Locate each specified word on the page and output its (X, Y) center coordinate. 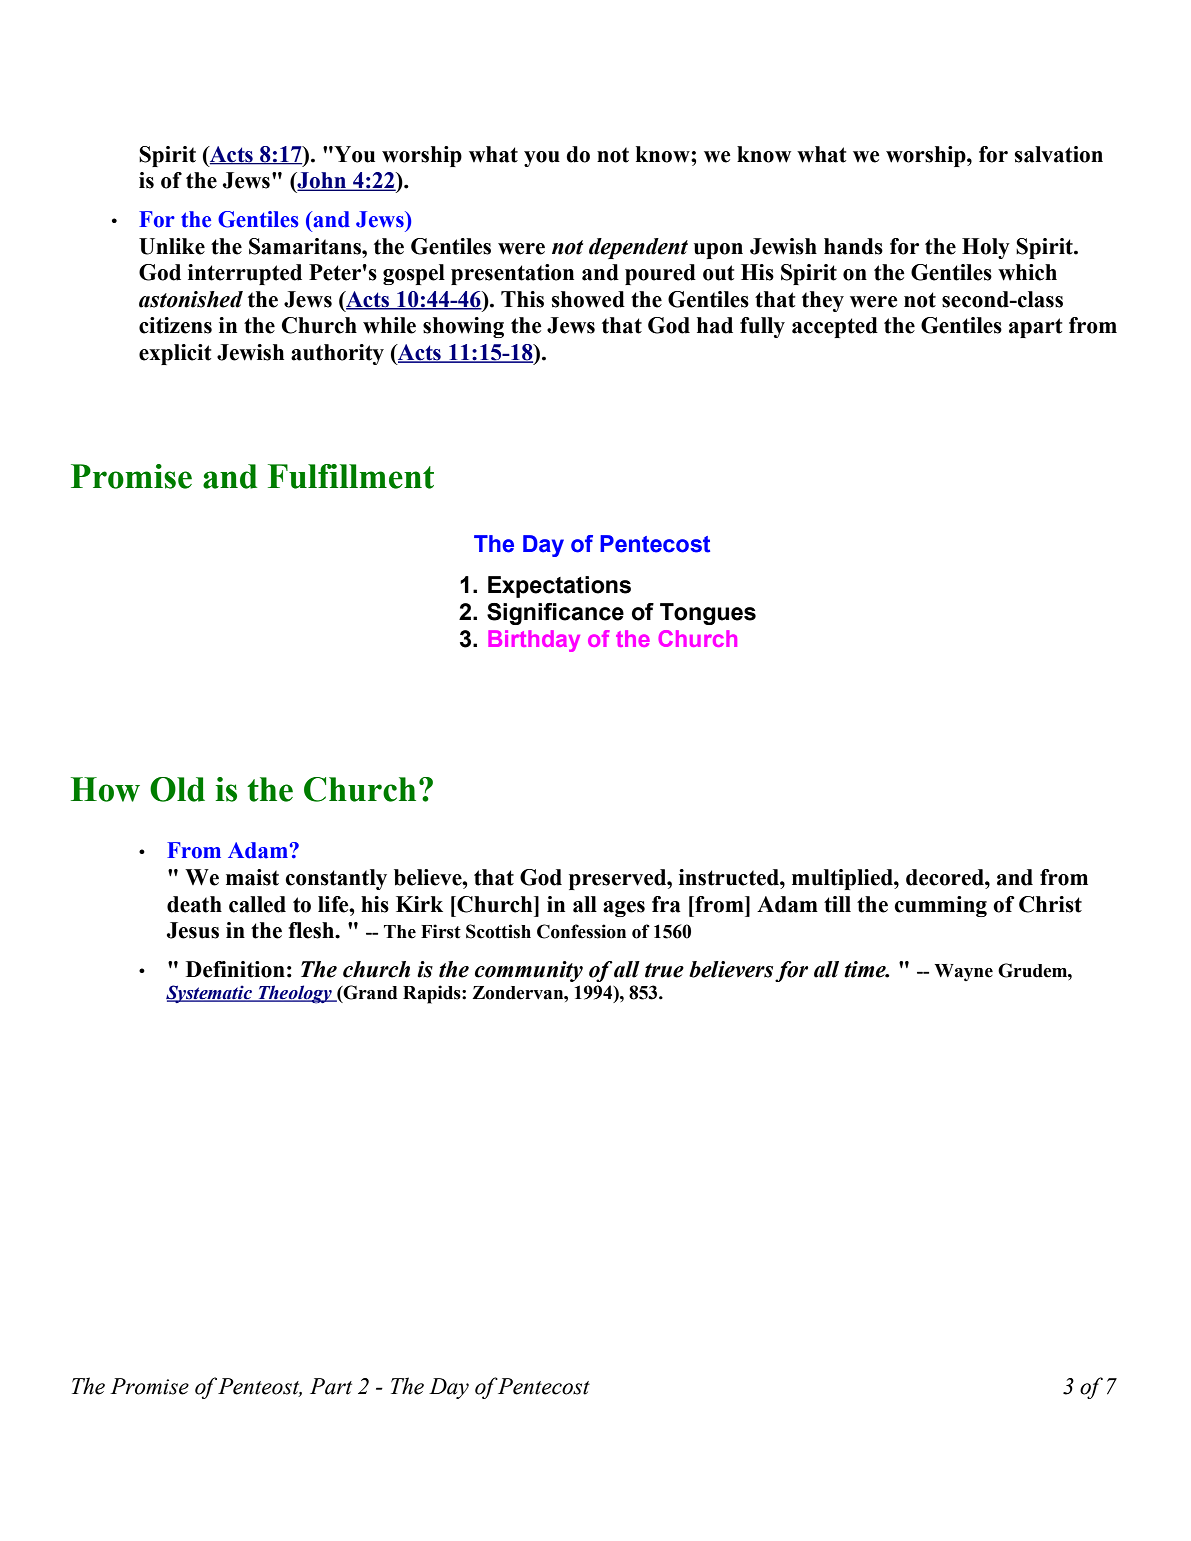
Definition (235, 969)
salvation (1059, 154)
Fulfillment (351, 476)
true (664, 970)
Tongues (708, 614)
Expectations (559, 587)
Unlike (172, 246)
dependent (638, 248)
